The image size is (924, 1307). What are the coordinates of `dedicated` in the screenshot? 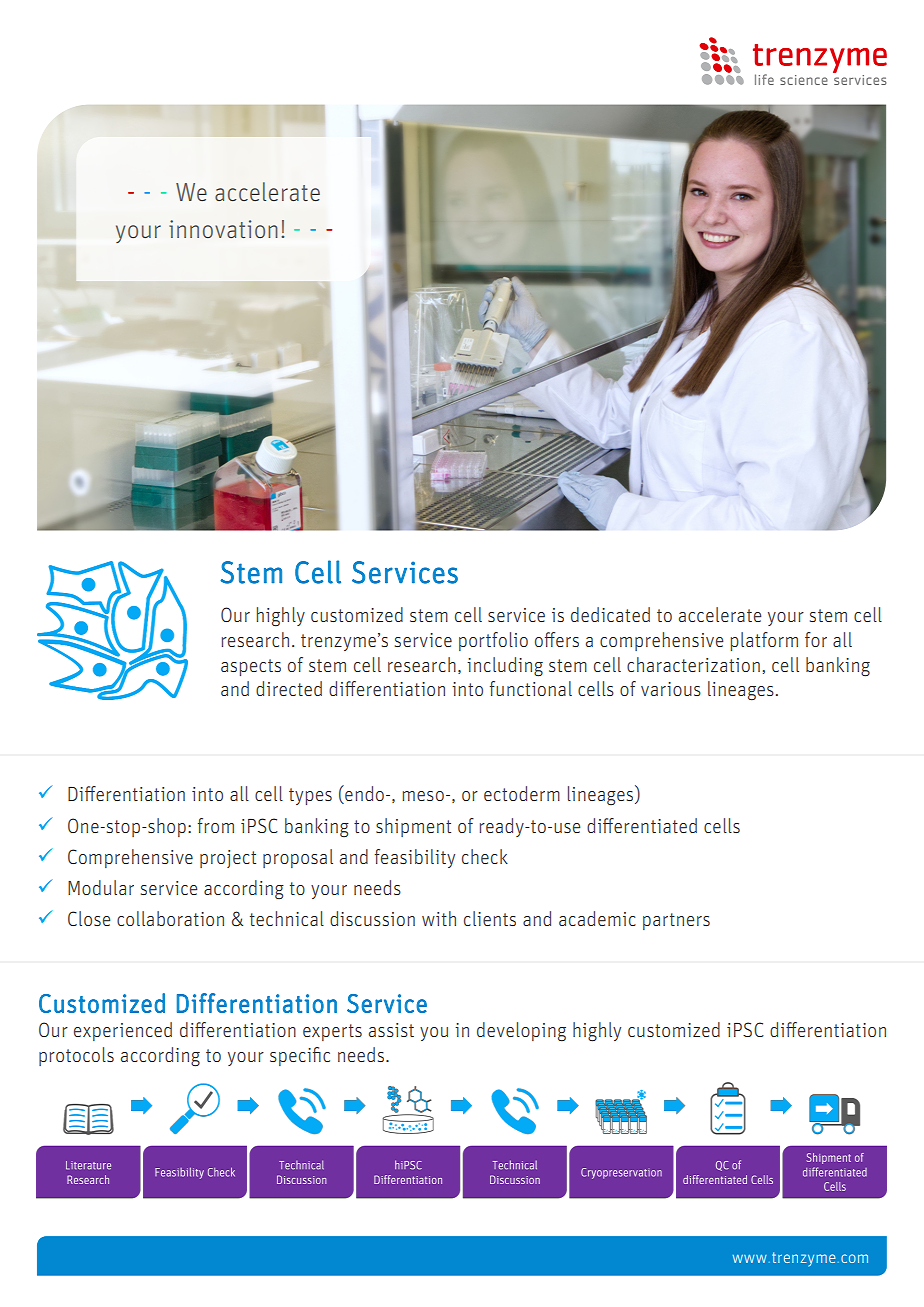 It's located at (610, 614).
